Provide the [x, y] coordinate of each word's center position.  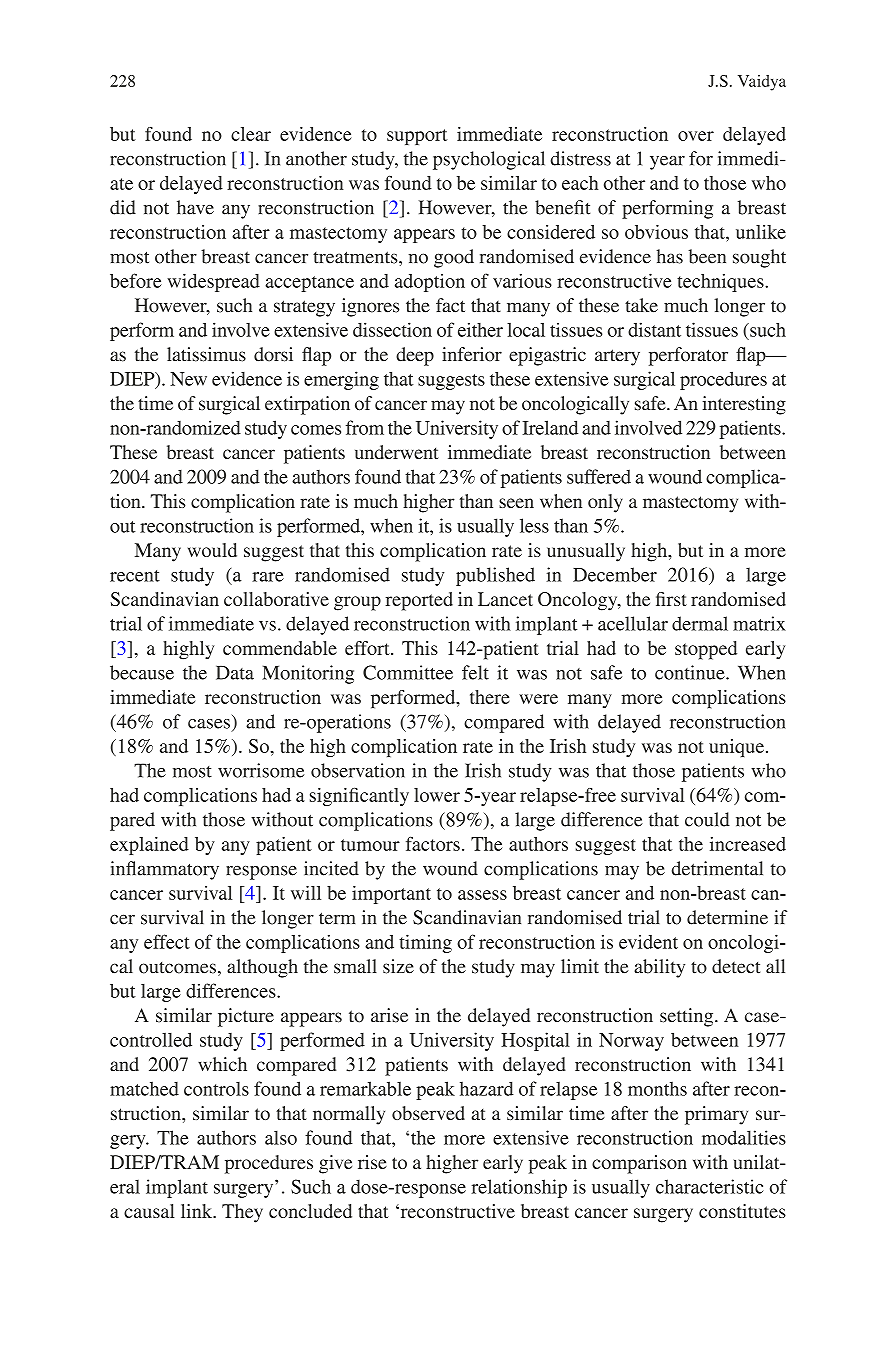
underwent [397, 452]
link [198, 1211]
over [696, 136]
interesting [744, 405]
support [417, 137]
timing [425, 943]
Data [235, 673]
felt [475, 672]
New [188, 379]
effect [167, 941]
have [195, 207]
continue [691, 672]
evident [648, 942]
